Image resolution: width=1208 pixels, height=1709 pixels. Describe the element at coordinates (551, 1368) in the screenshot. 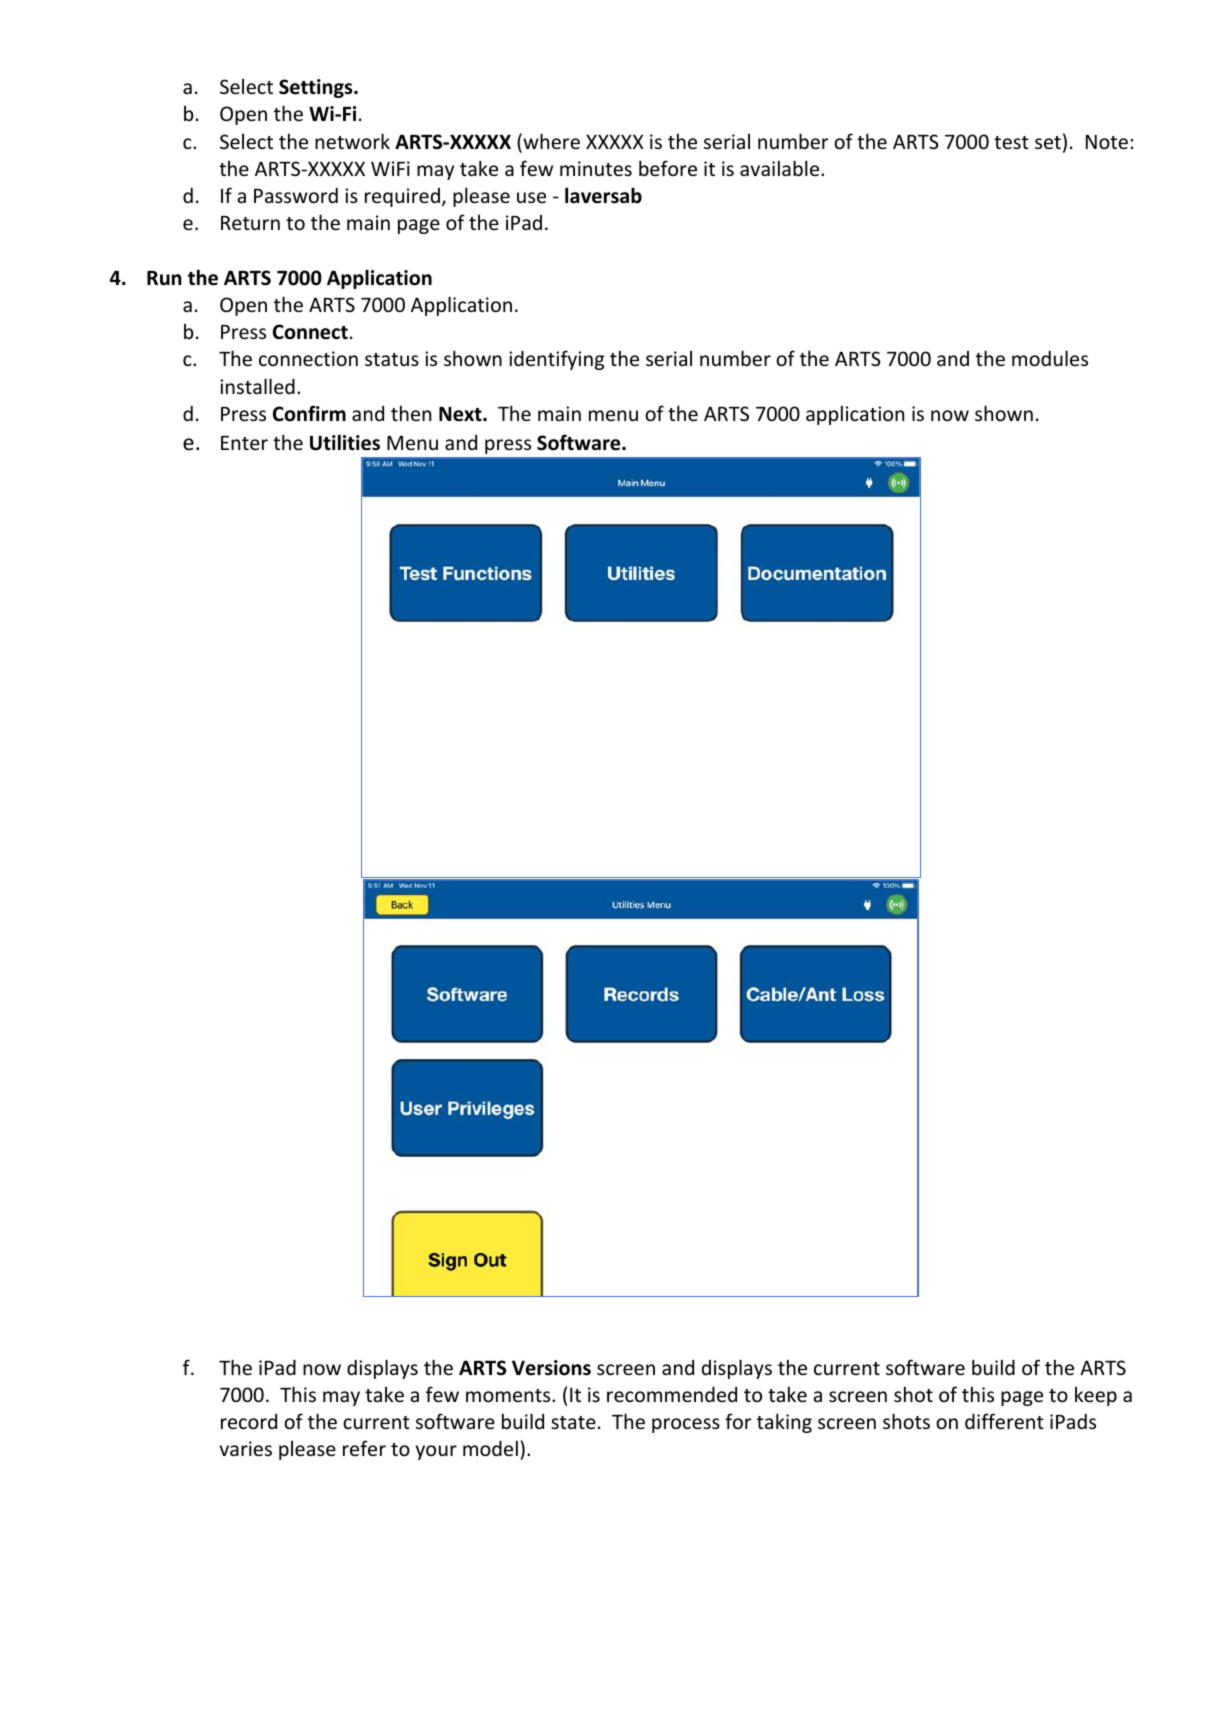

I see `Versions` at that location.
